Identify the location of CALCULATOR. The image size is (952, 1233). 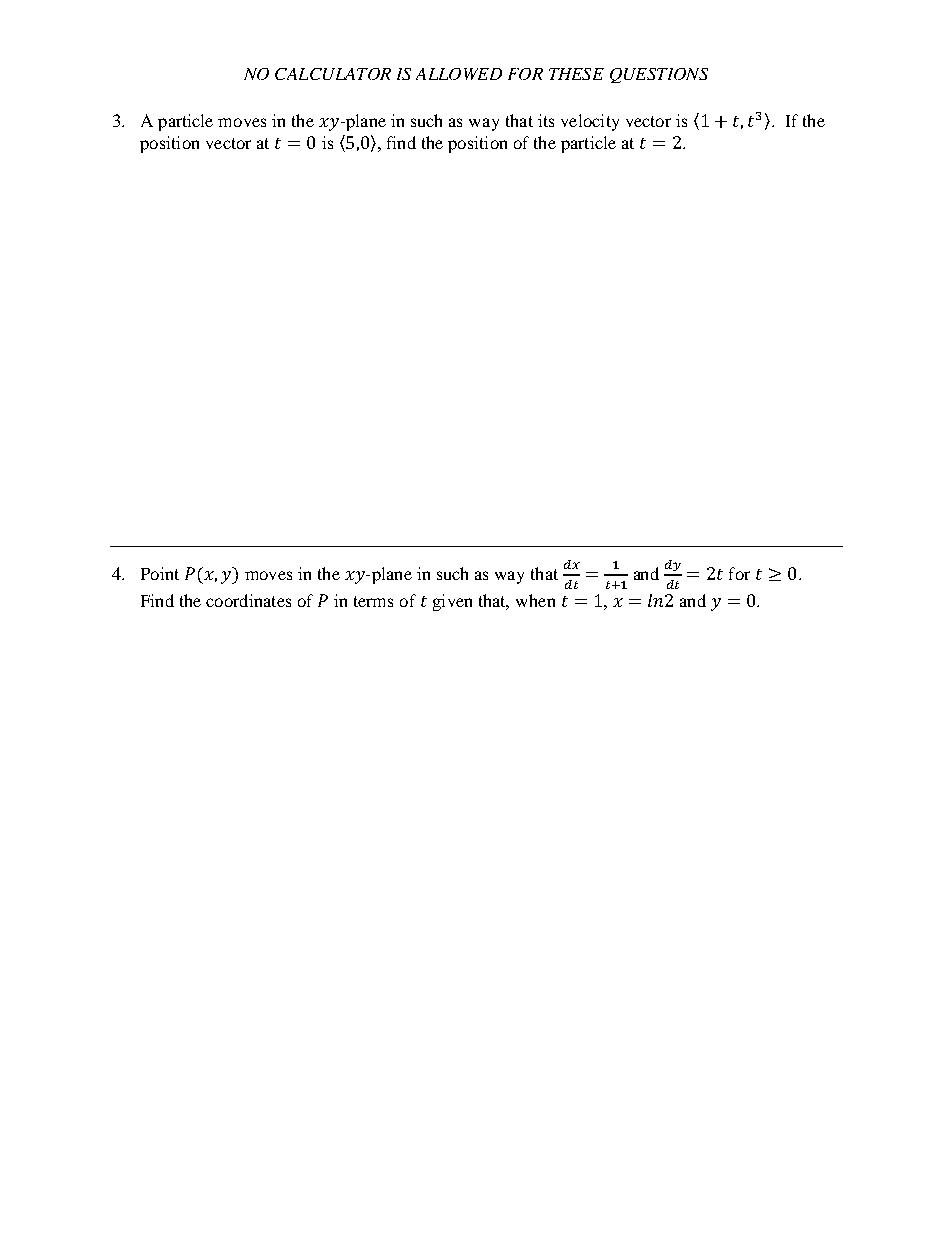
(333, 74).
